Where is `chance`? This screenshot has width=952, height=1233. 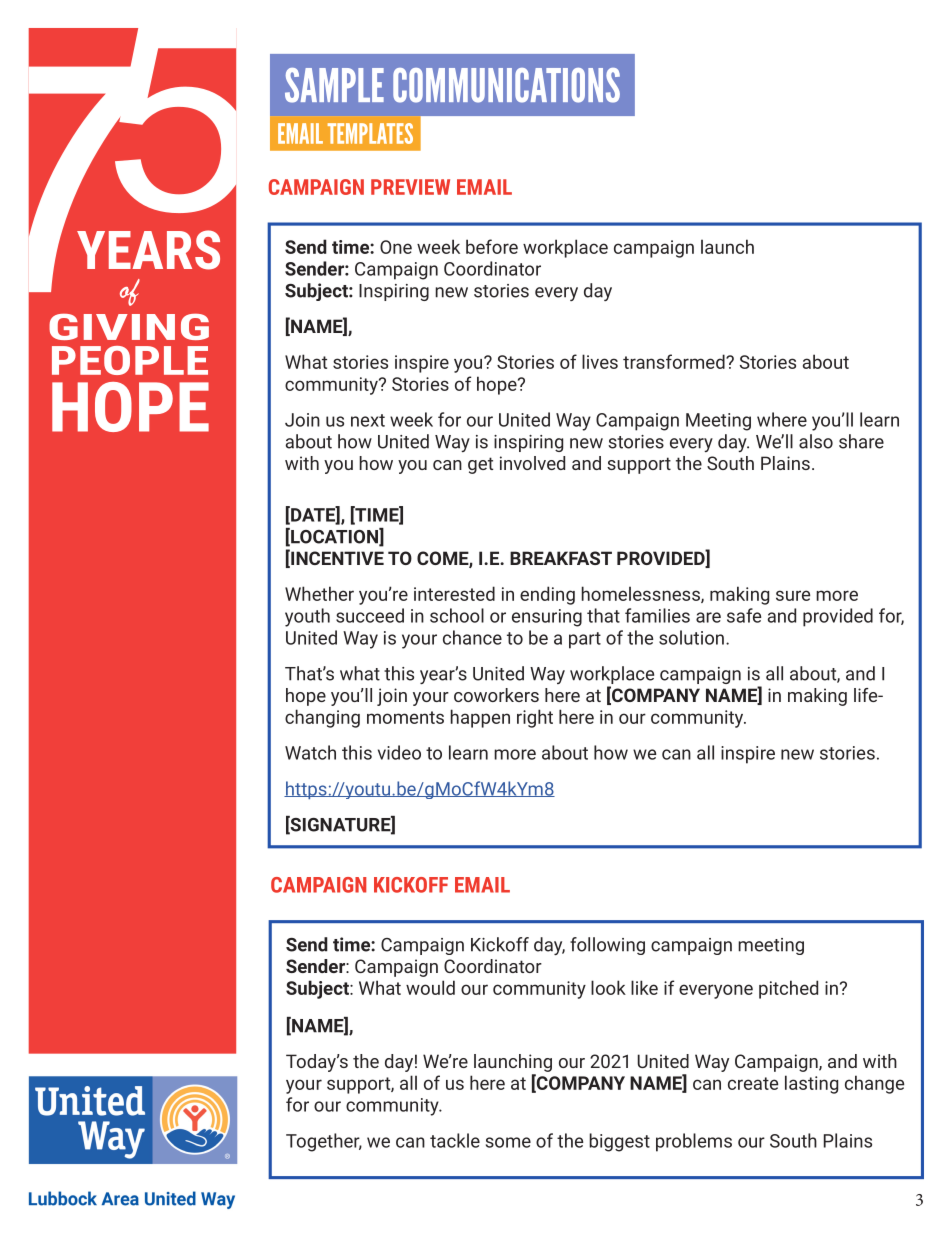
chance is located at coordinates (472, 637).
